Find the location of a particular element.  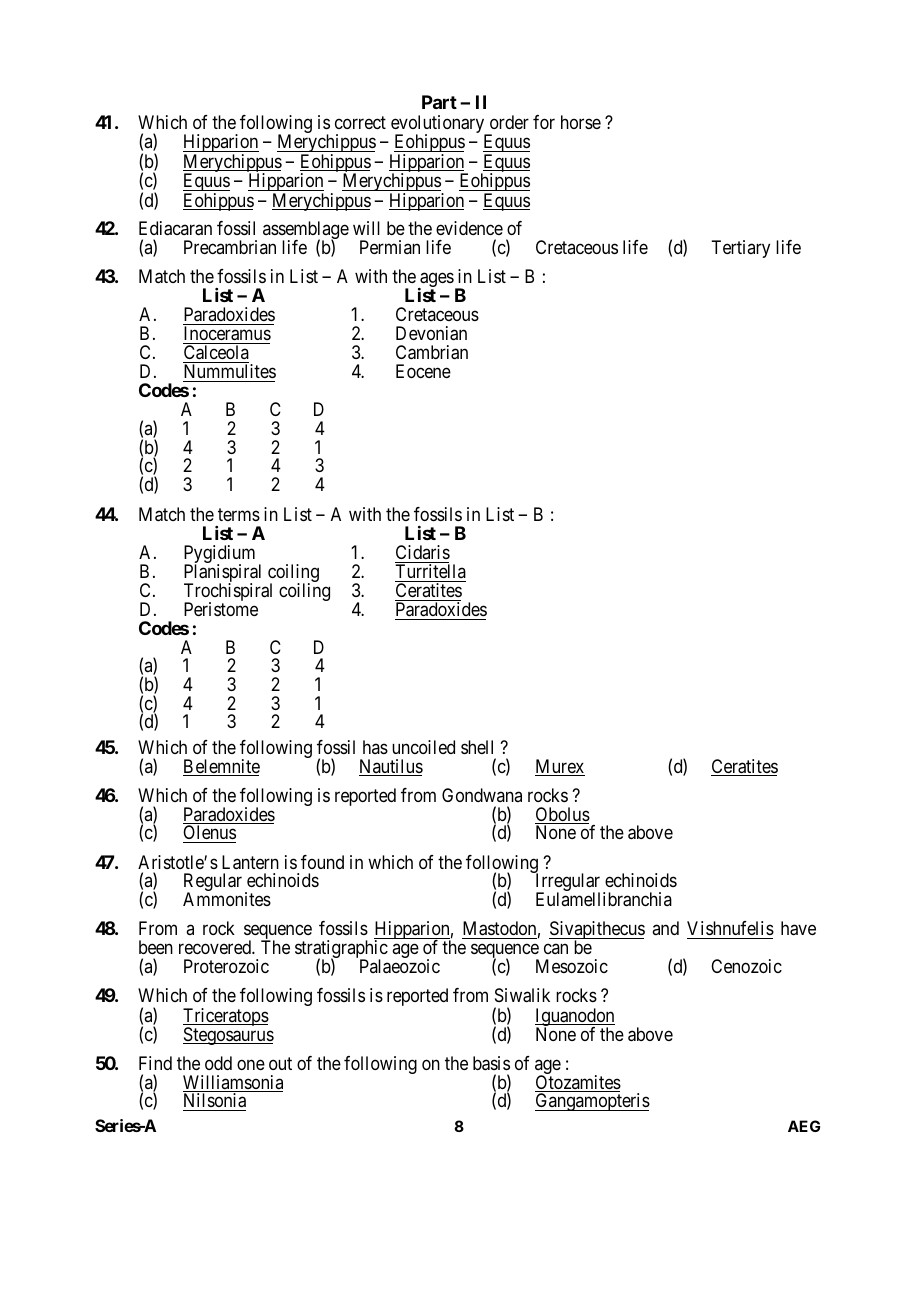

Pygidium is located at coordinates (219, 555).
